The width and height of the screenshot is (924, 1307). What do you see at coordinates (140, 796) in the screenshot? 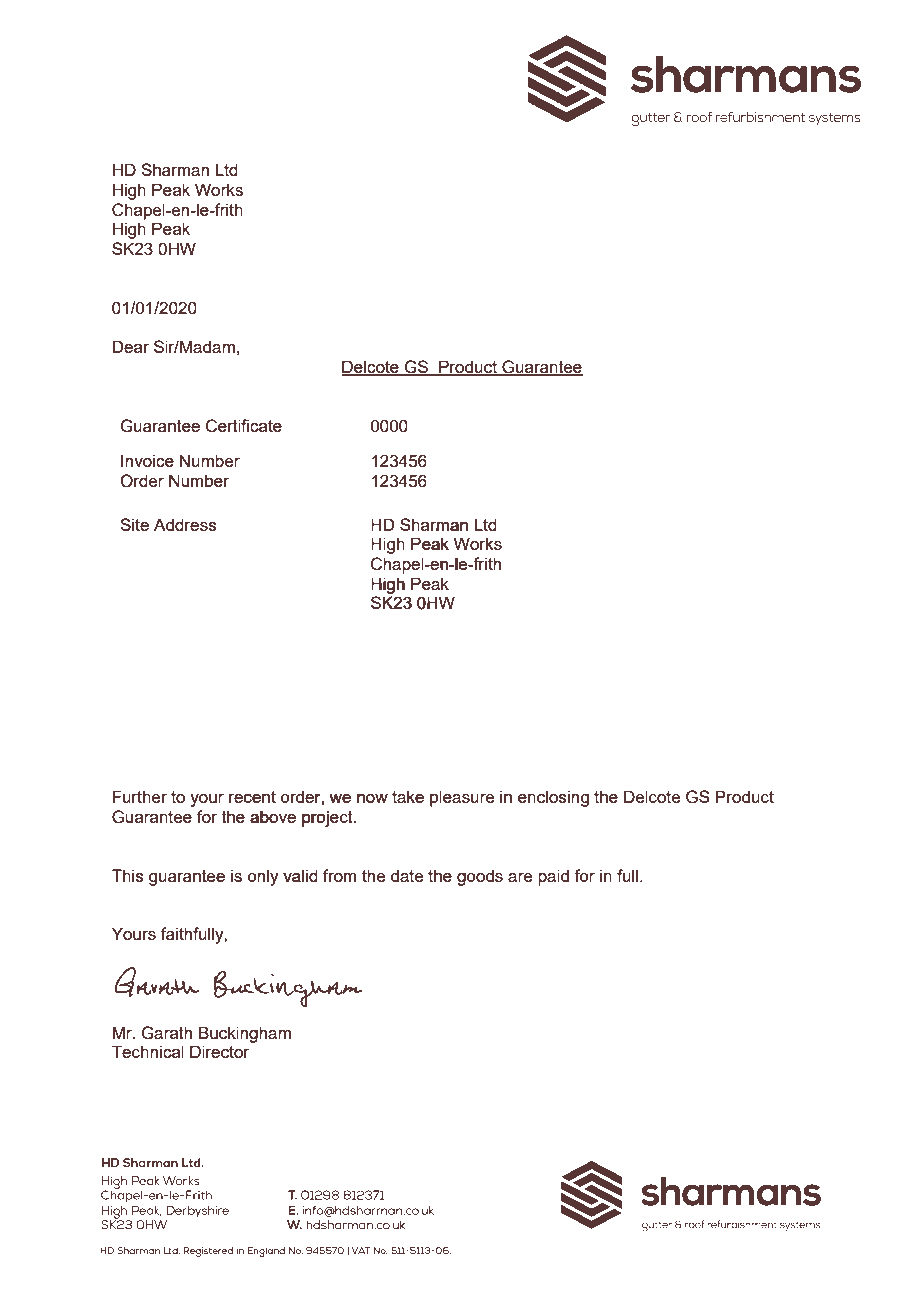
I see `Further` at bounding box center [140, 796].
